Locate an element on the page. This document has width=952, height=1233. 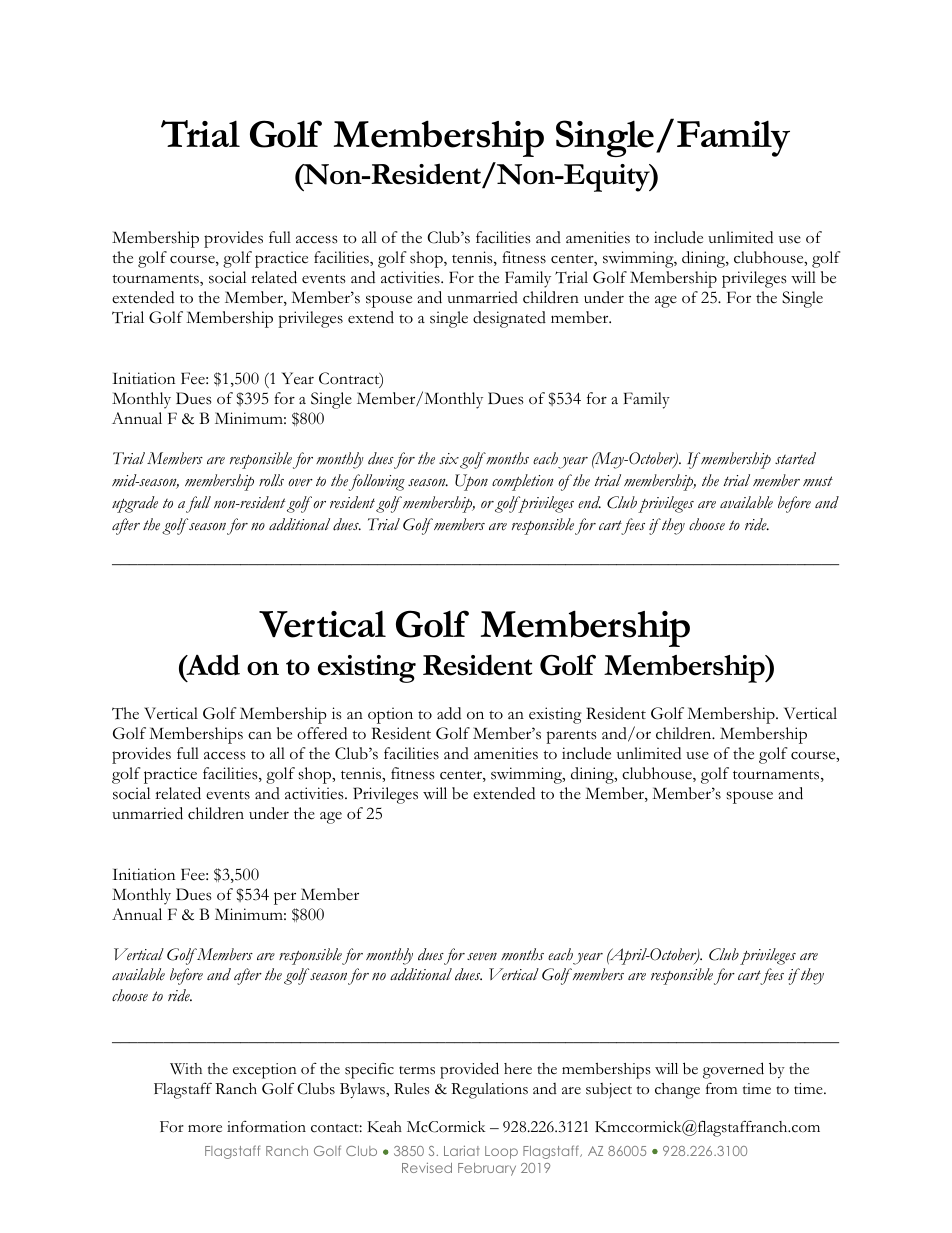
per is located at coordinates (285, 898).
